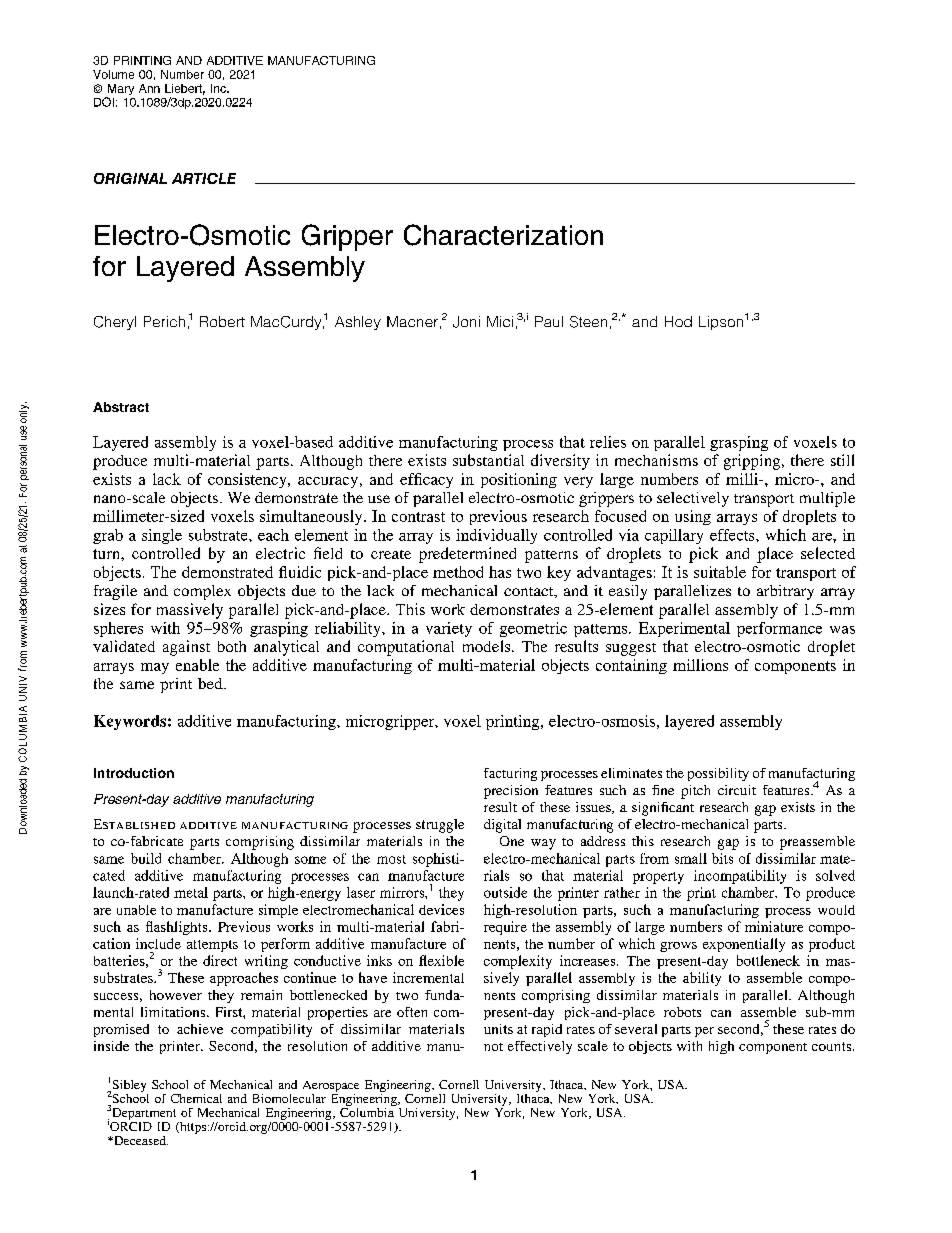  Describe the element at coordinates (503, 235) in the screenshot. I see `Characterization` at that location.
